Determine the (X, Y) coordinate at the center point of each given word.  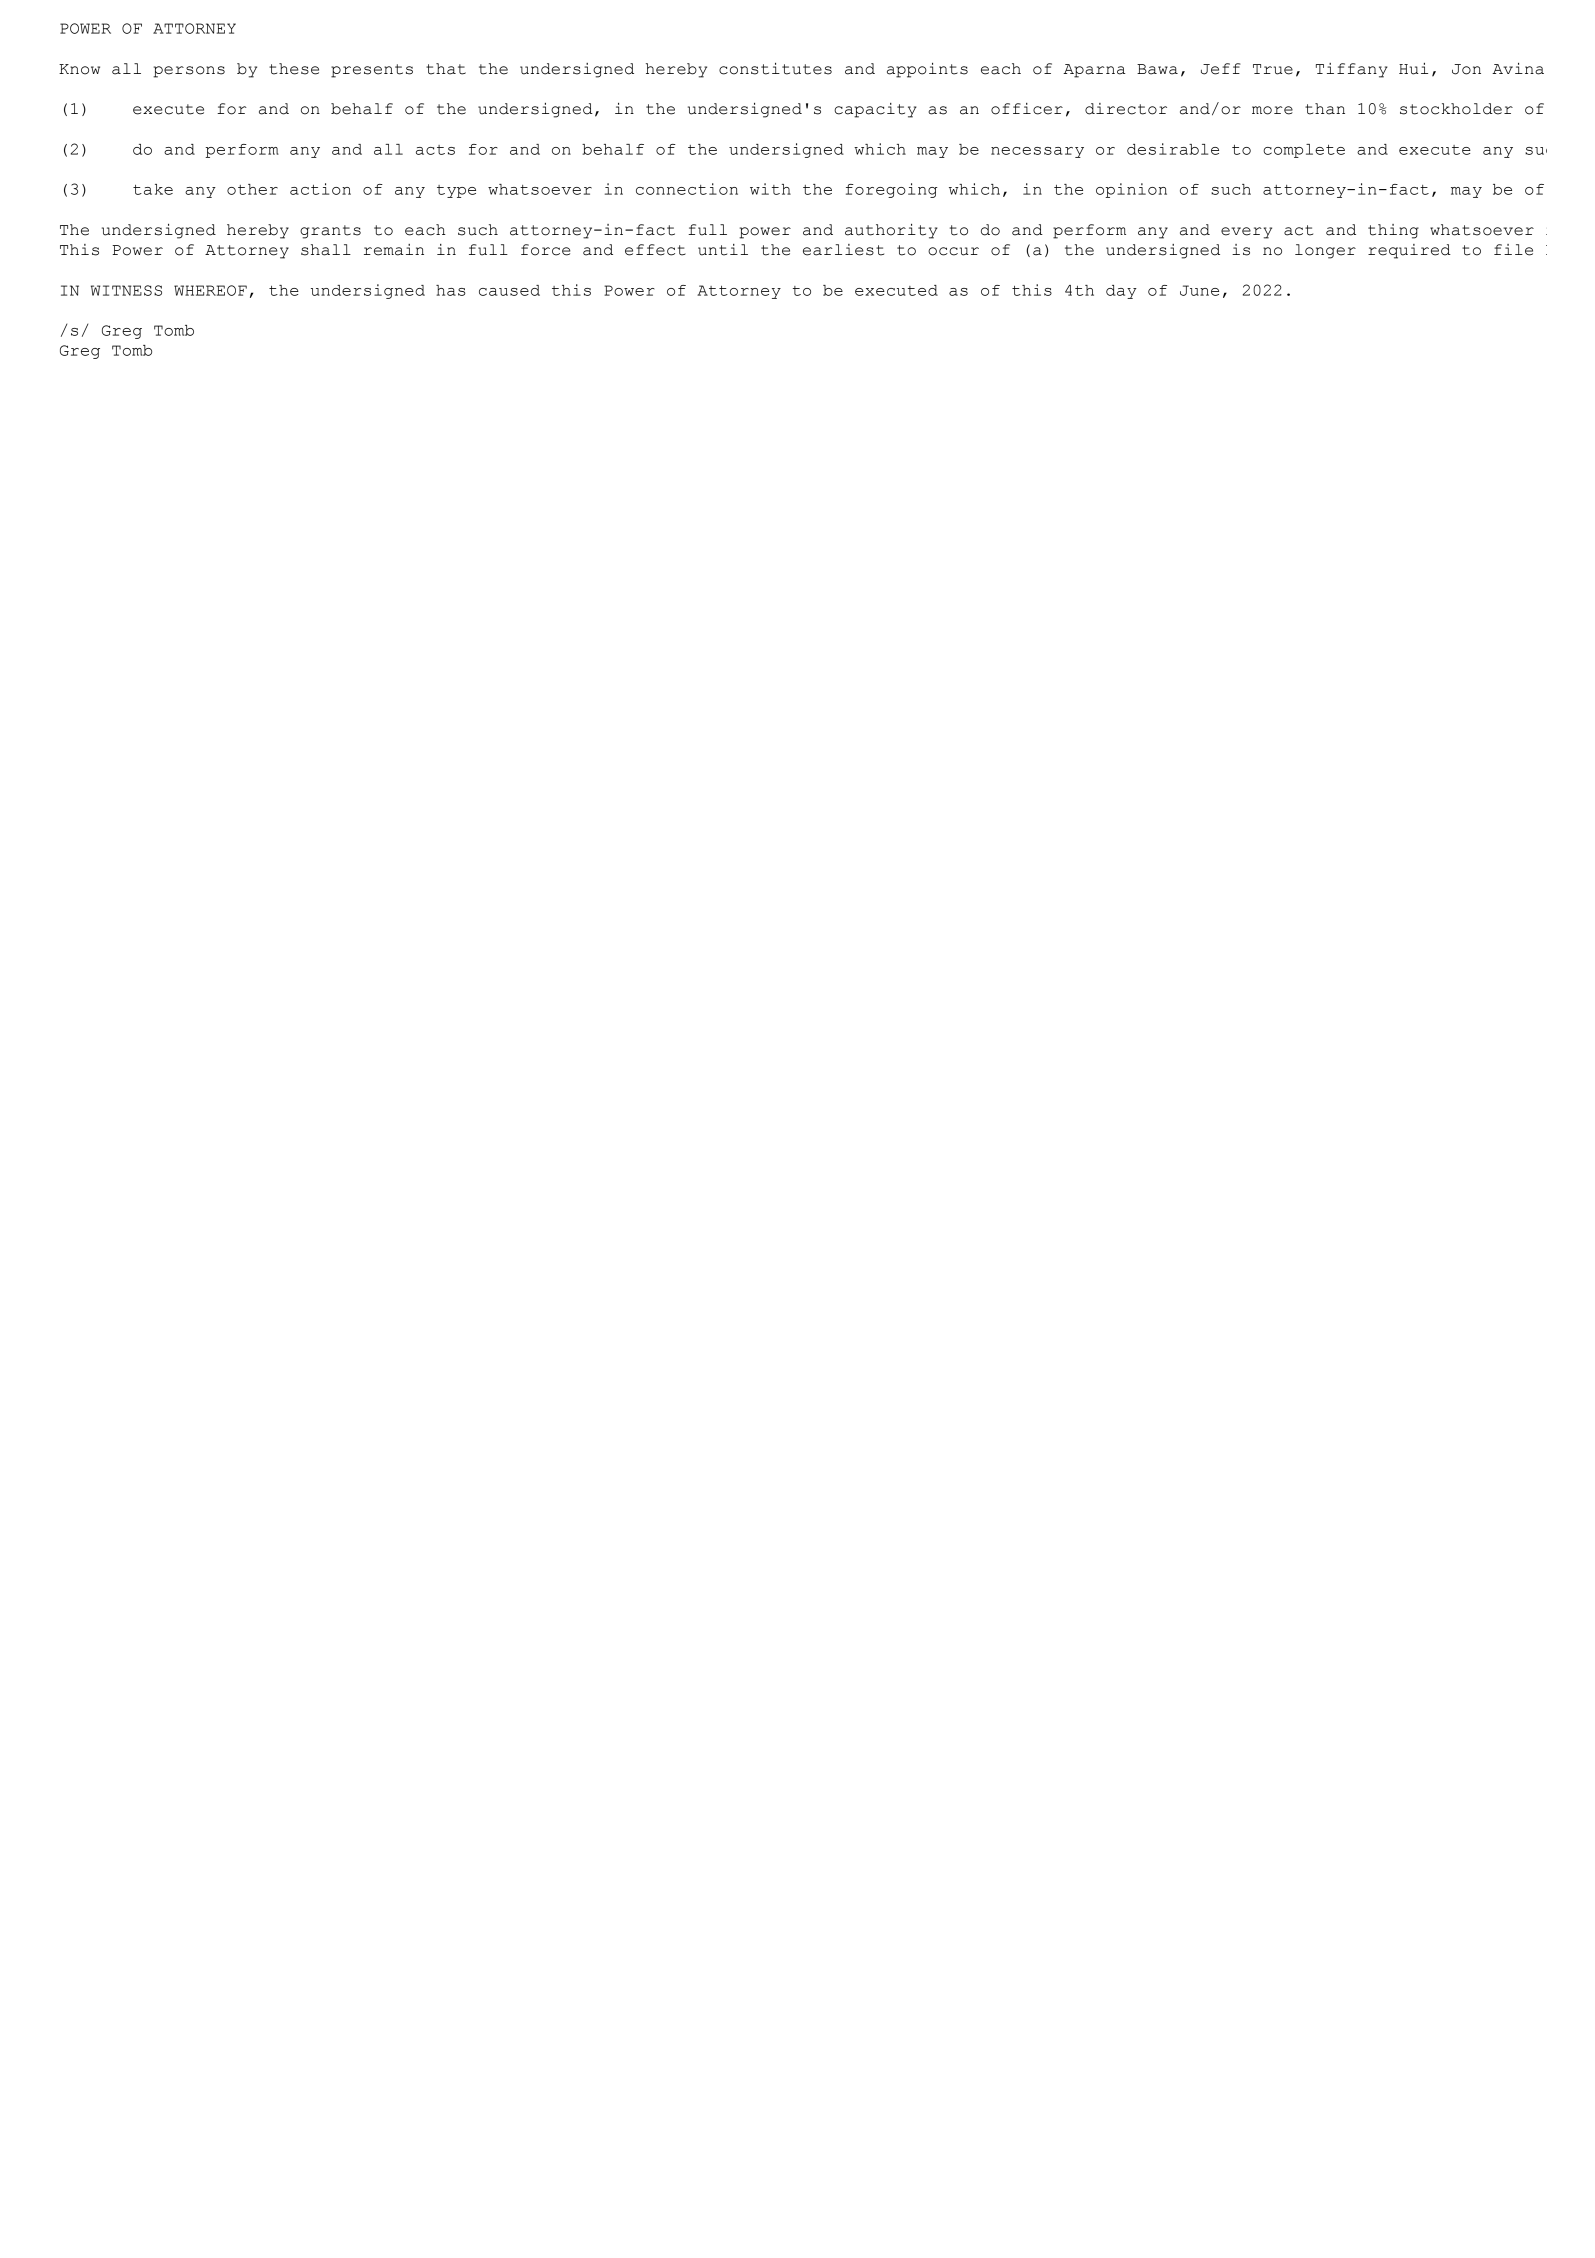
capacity (875, 110)
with (770, 189)
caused (509, 290)
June (1199, 290)
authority (891, 231)
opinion (1131, 190)
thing (1393, 231)
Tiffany (1352, 70)
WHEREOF (210, 290)
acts (435, 150)
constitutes (775, 69)
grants (330, 232)
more (1272, 110)
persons (189, 72)
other (252, 189)
